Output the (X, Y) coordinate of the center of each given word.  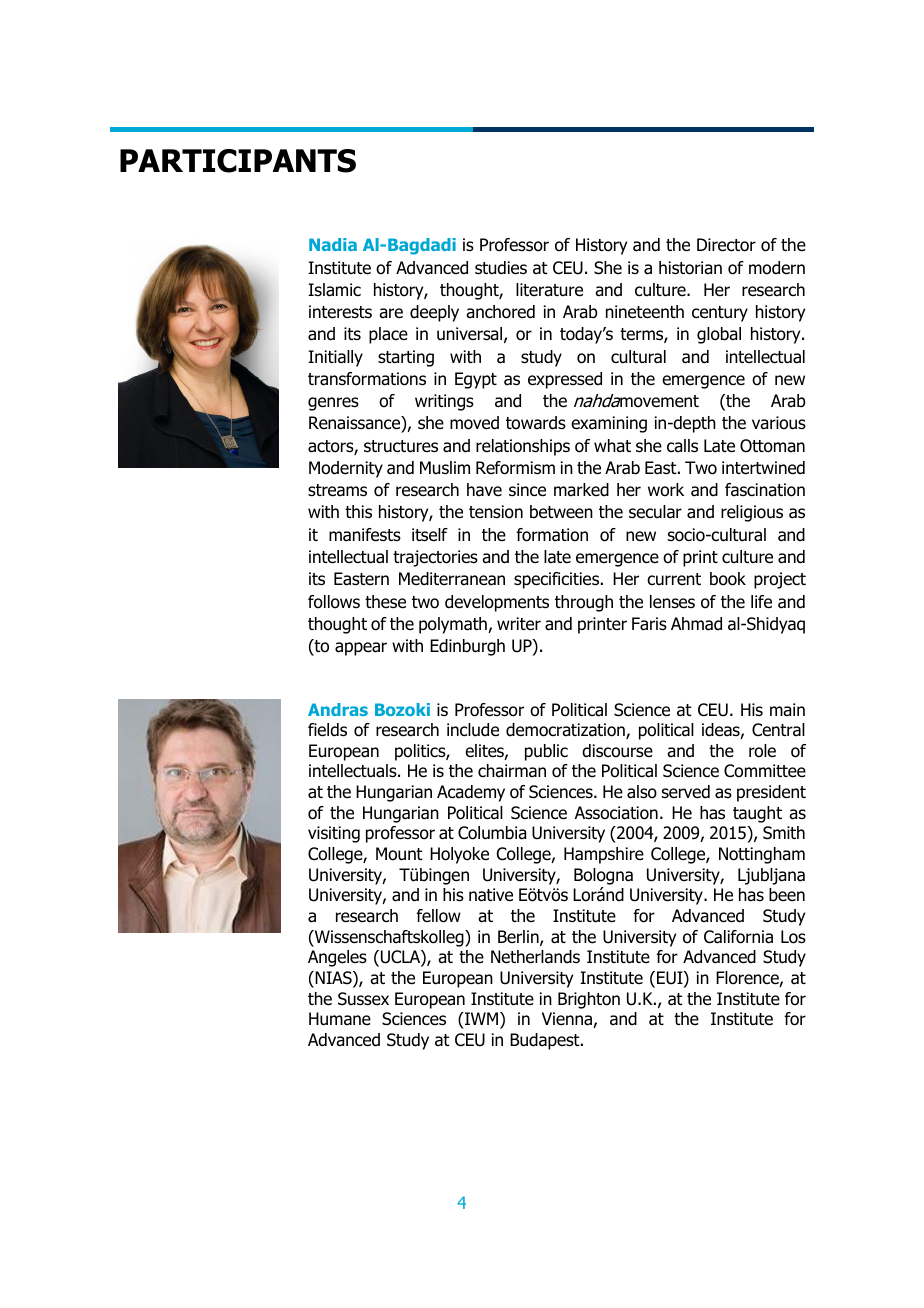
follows (334, 602)
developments (497, 603)
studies (501, 268)
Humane (340, 1019)
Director (726, 245)
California (738, 937)
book (728, 579)
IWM (482, 1020)
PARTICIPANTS (238, 161)
